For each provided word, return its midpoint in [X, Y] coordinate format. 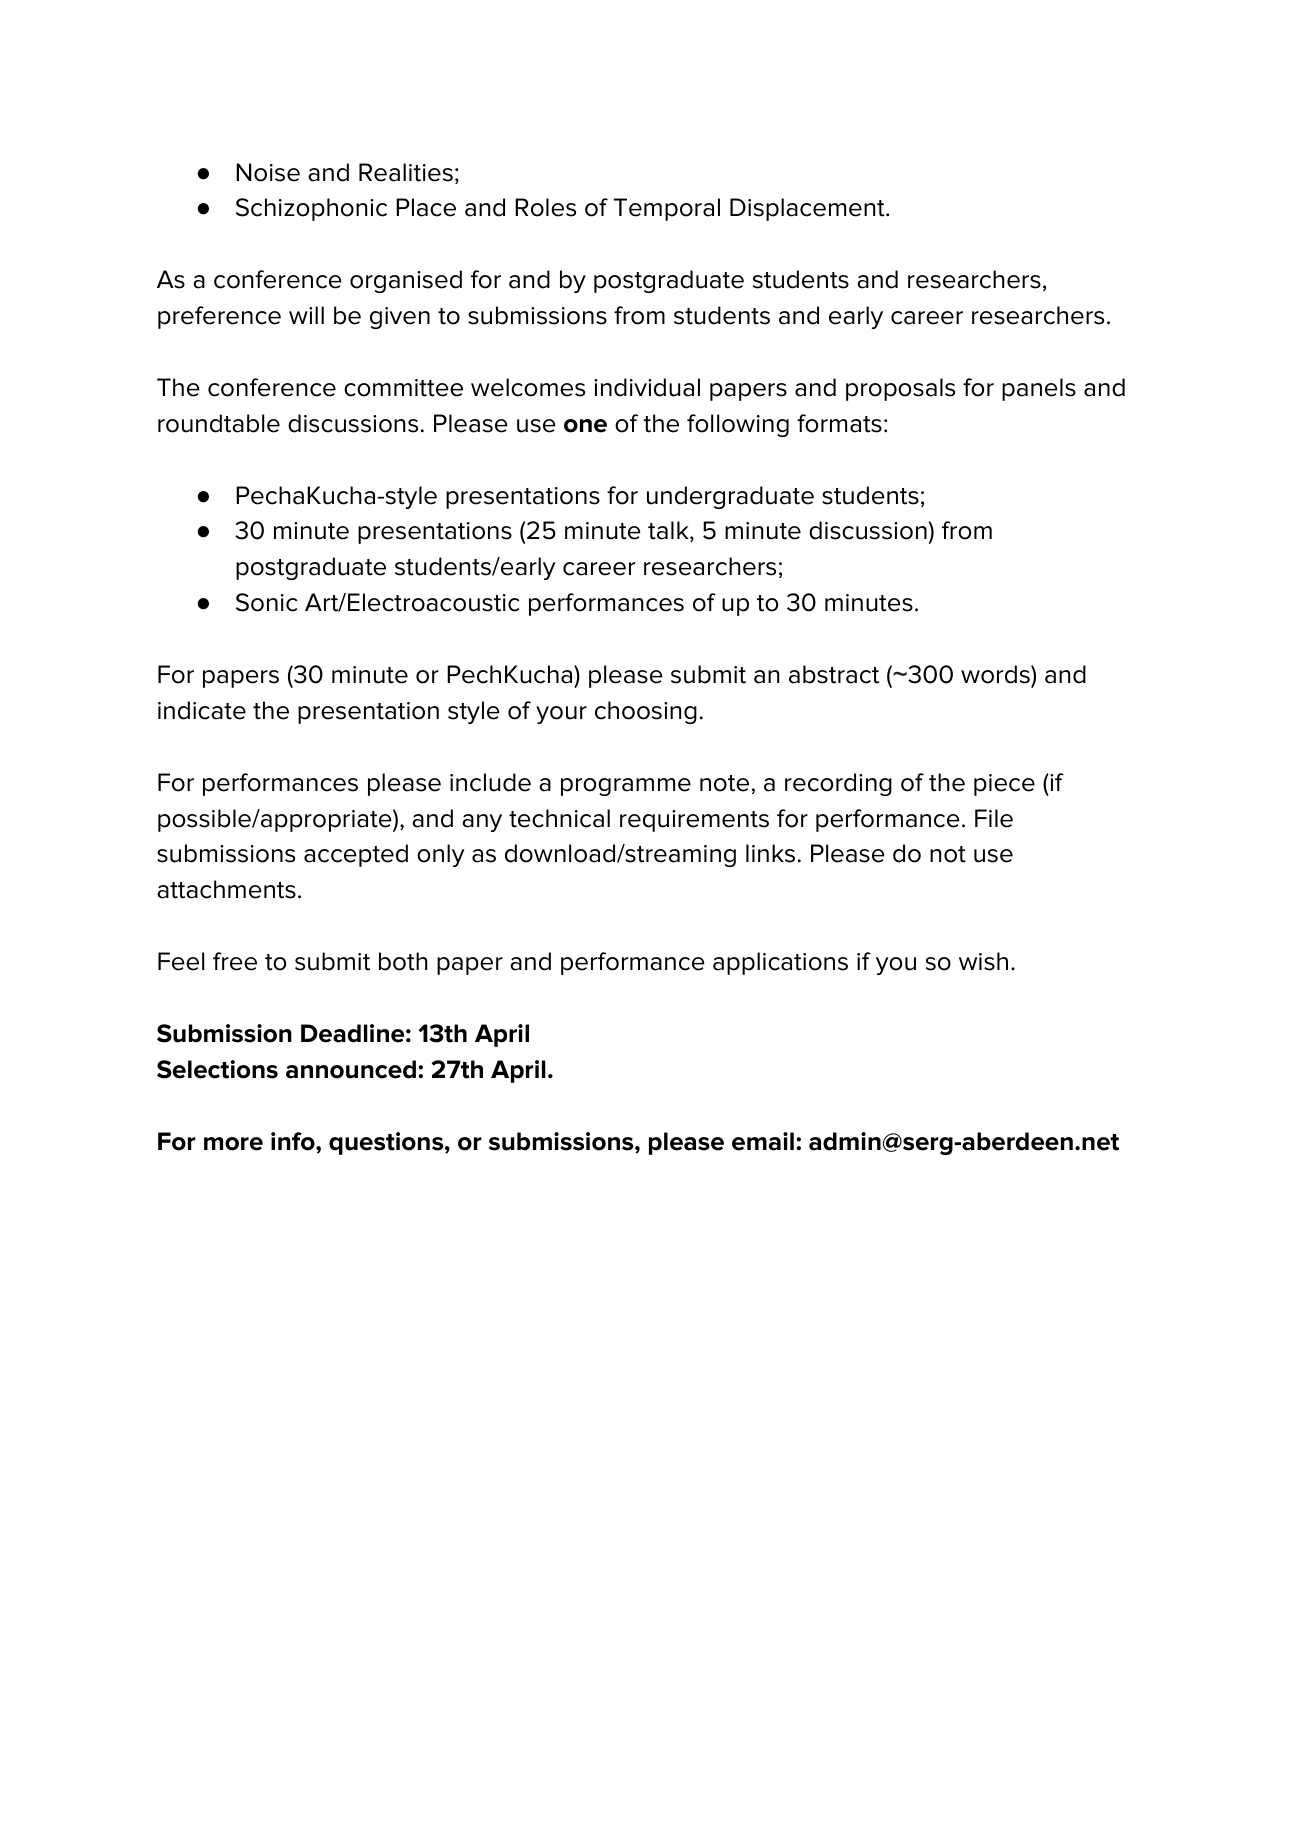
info [294, 1141]
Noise [268, 172]
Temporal [667, 209]
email [763, 1141]
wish [983, 961]
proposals [900, 389]
